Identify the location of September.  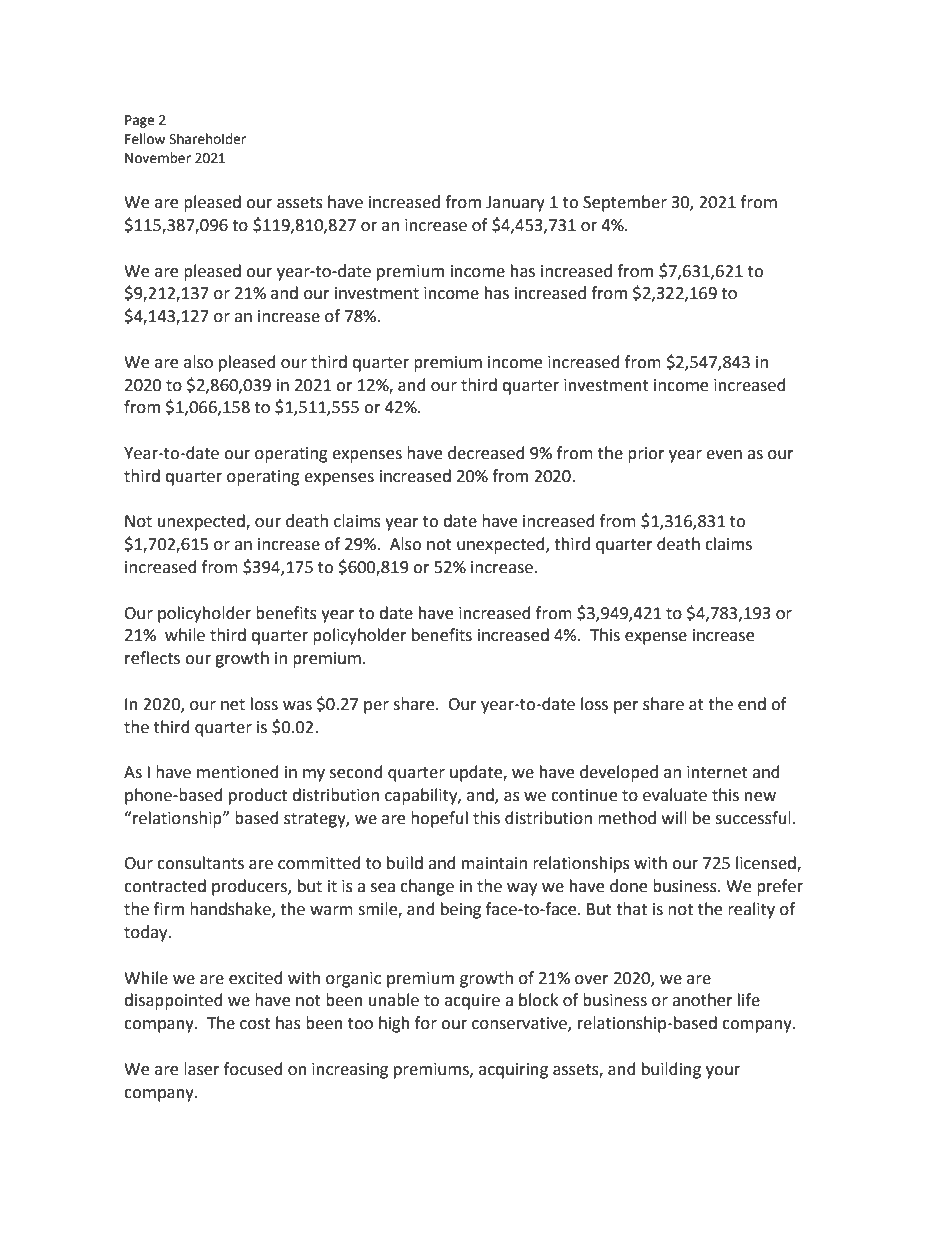
(625, 203).
